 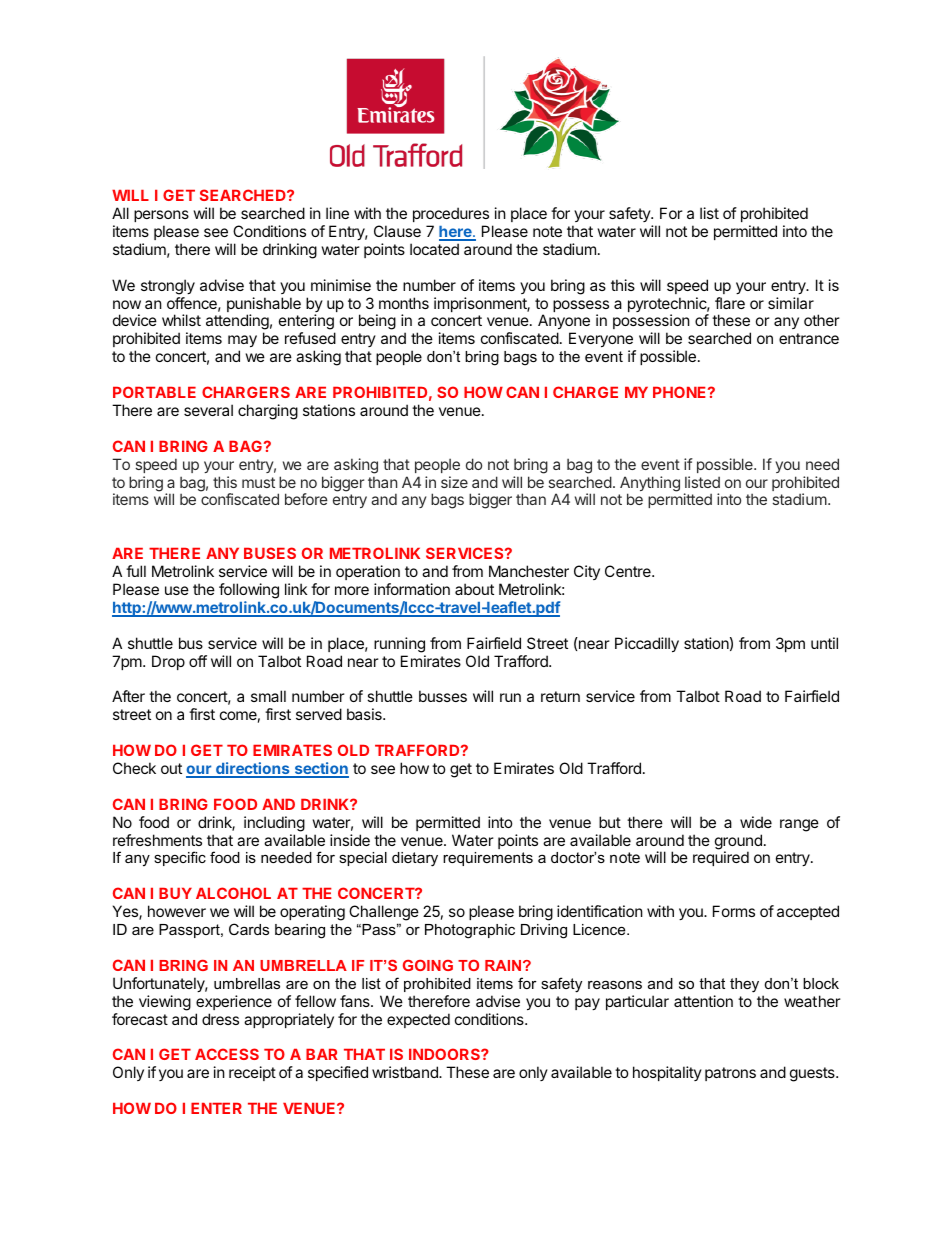 What do you see at coordinates (418, 1020) in the screenshot?
I see `expected` at bounding box center [418, 1020].
